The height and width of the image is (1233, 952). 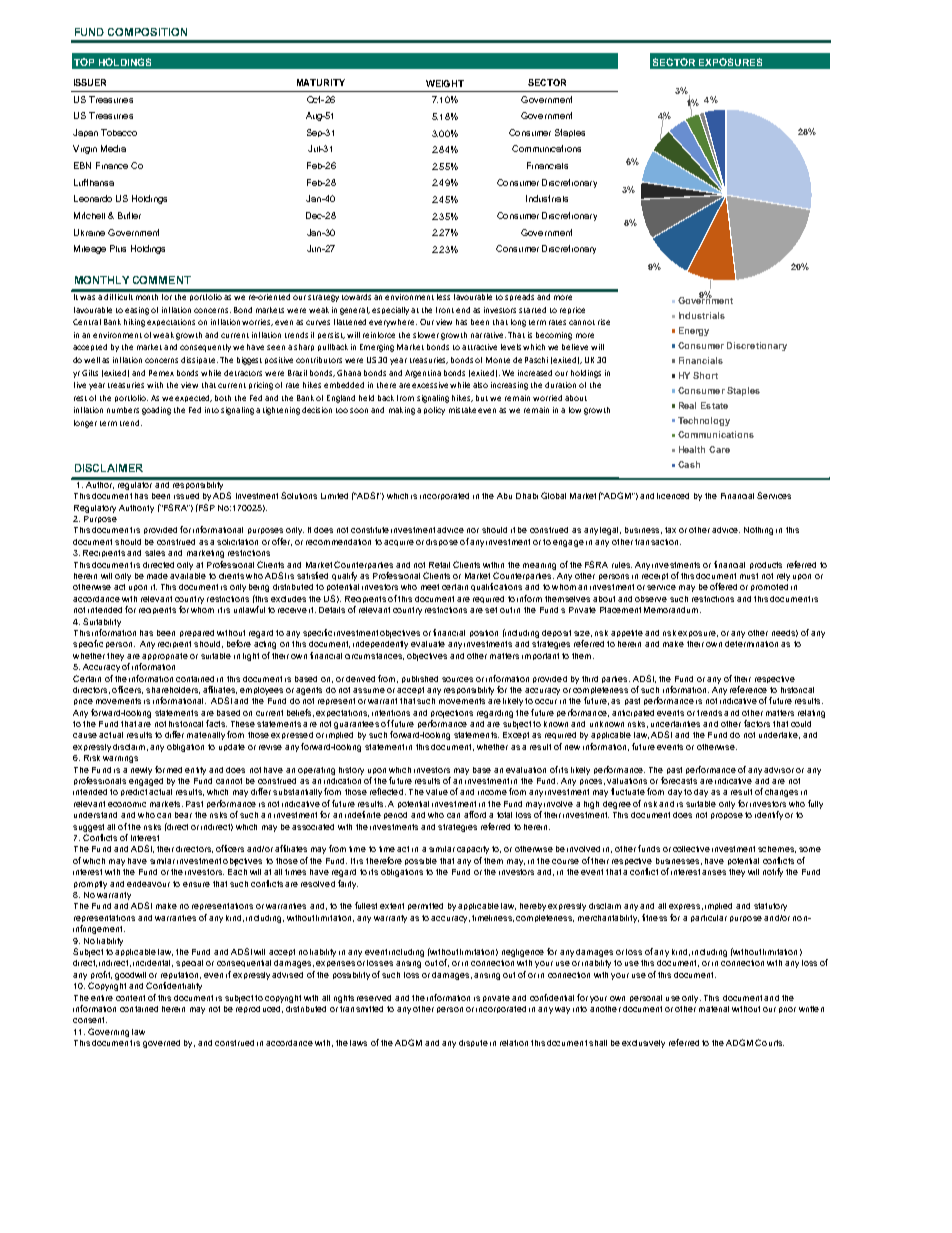 What do you see at coordinates (161, 373) in the image?
I see `Pemex` at bounding box center [161, 373].
